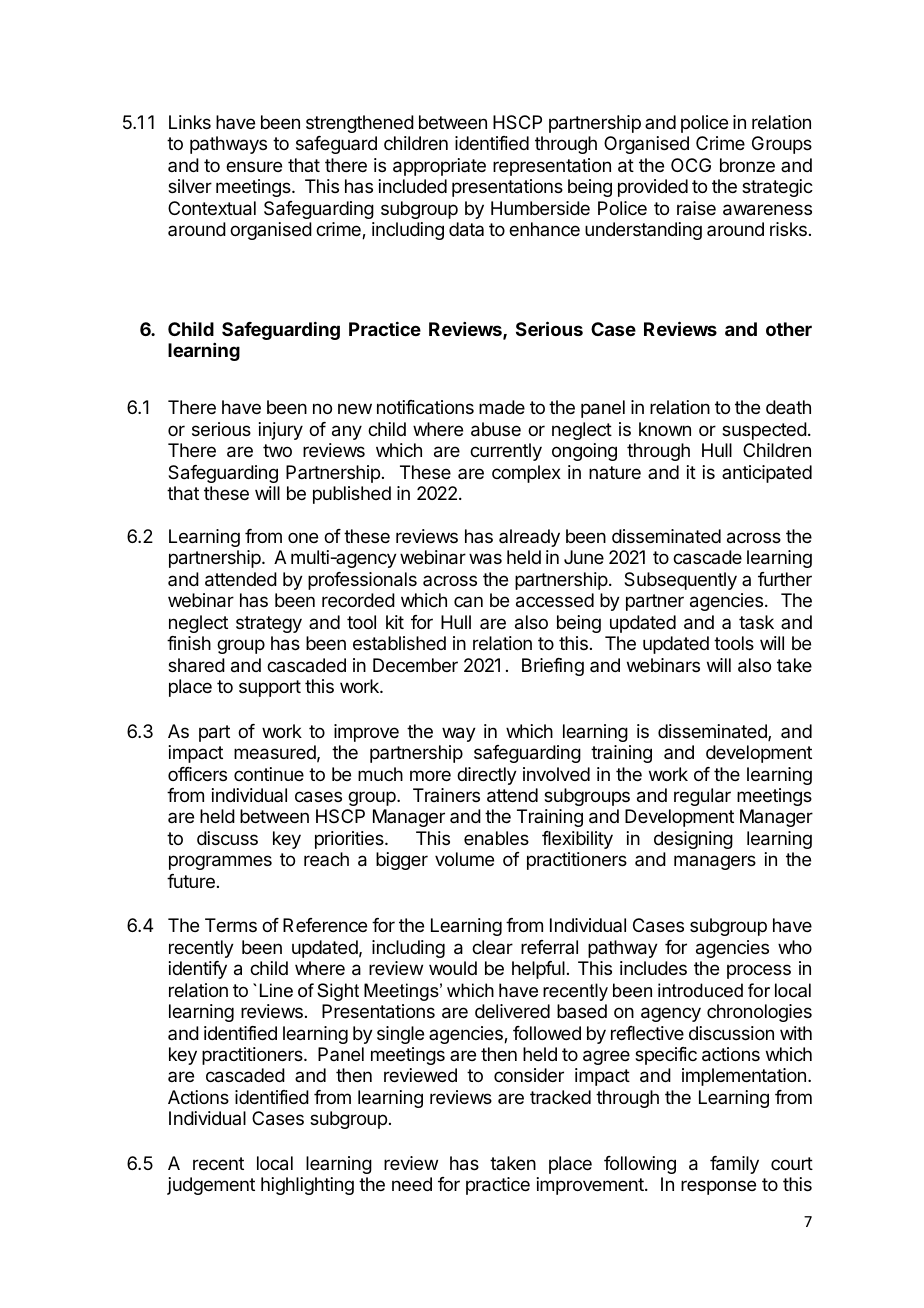 The width and height of the document is (924, 1308). What do you see at coordinates (502, 407) in the document?
I see `made` at bounding box center [502, 407].
